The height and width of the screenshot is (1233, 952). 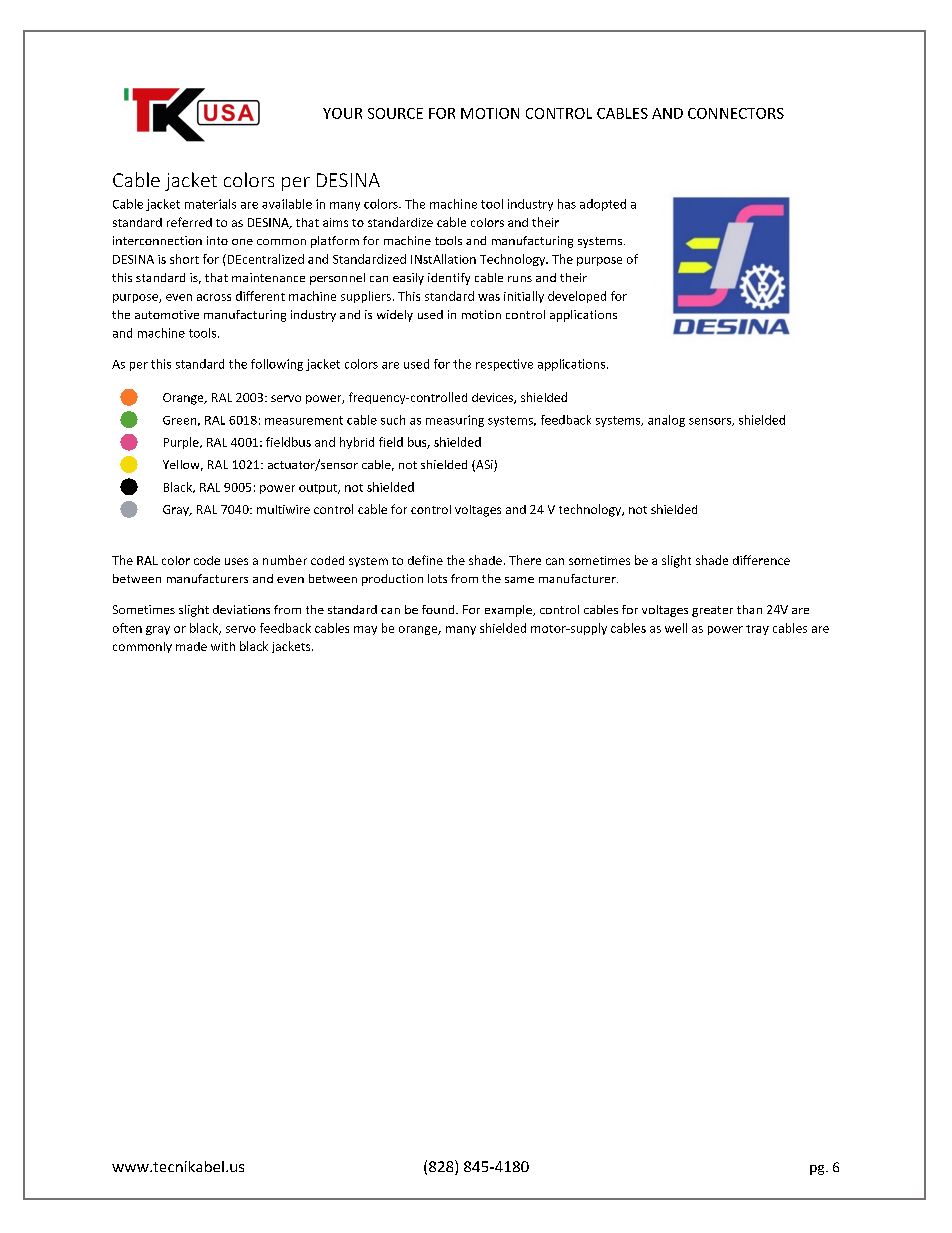 I want to click on SOURCE, so click(x=395, y=113).
